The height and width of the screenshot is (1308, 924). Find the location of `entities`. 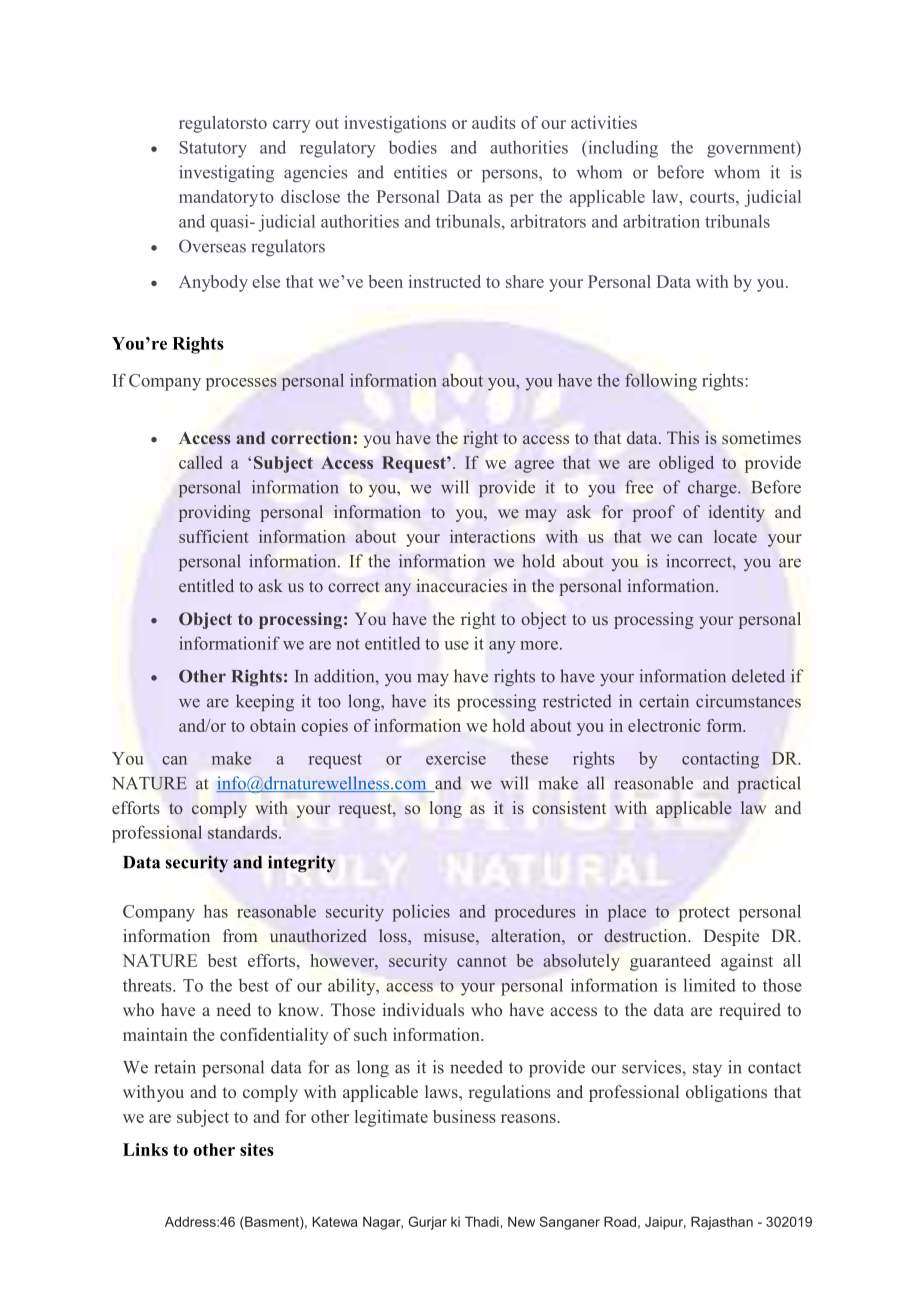

entities is located at coordinates (420, 172).
